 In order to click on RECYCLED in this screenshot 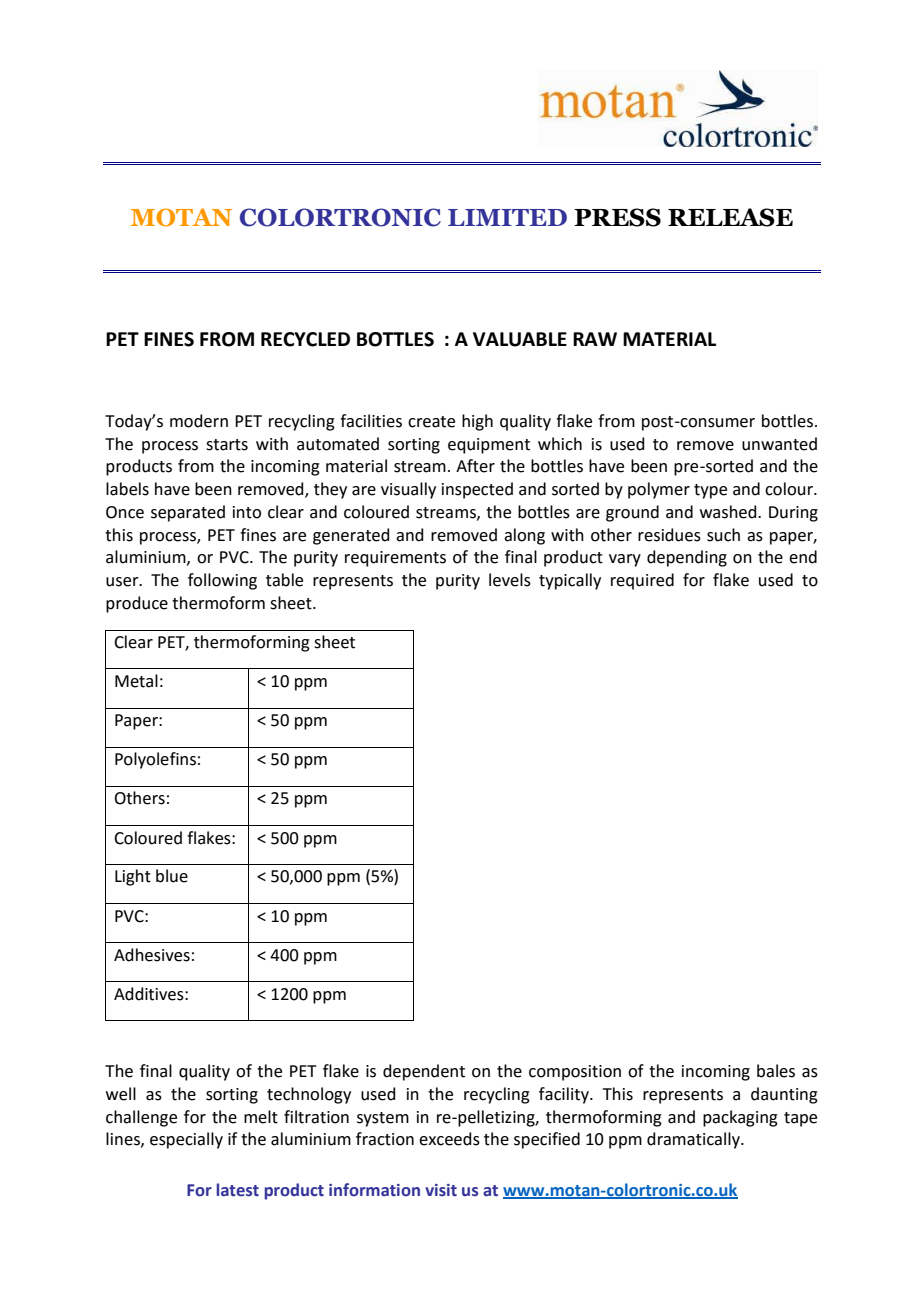, I will do `click(305, 339)`.
